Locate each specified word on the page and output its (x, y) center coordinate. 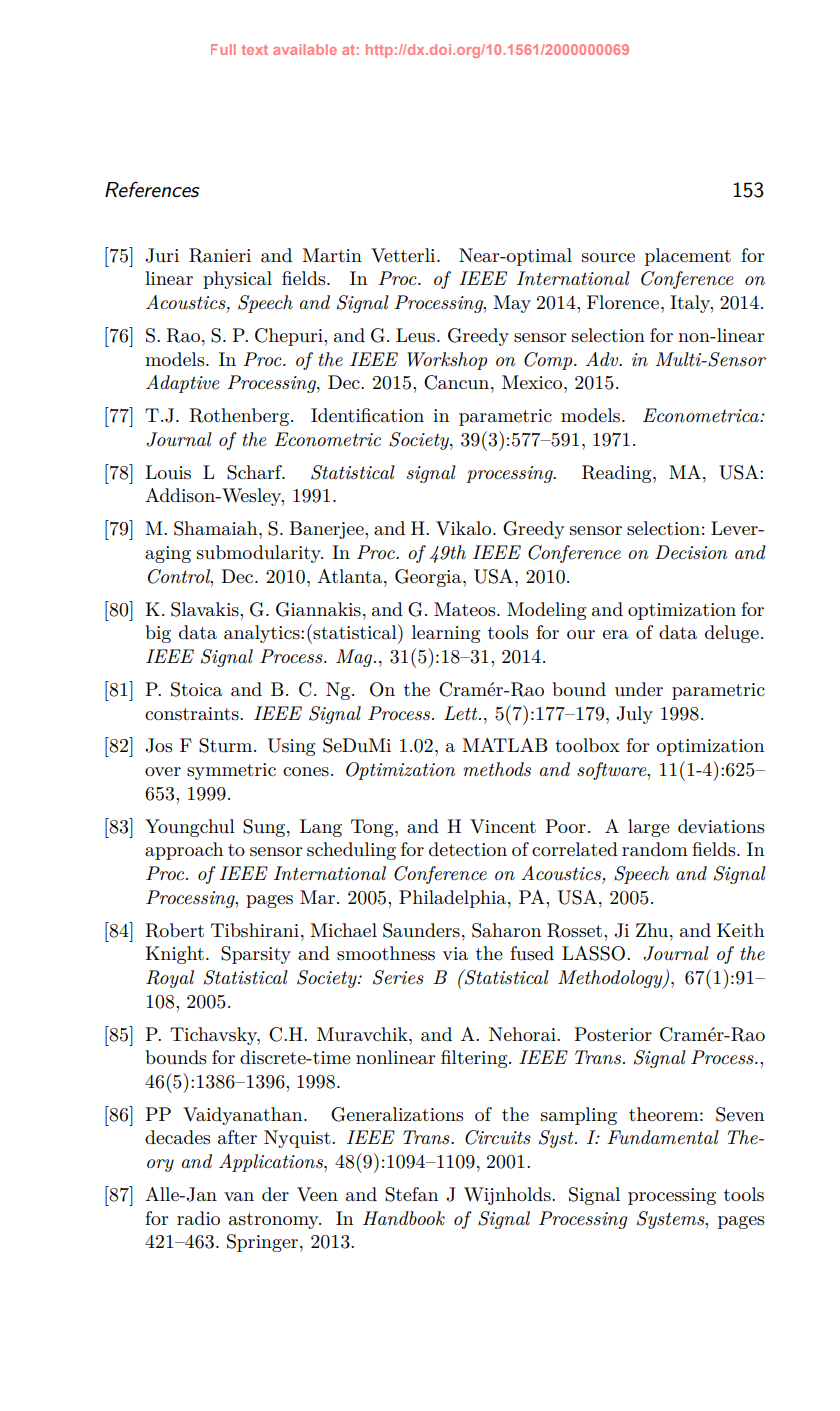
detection (468, 849)
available (305, 49)
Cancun (458, 382)
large (649, 828)
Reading (618, 474)
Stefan (411, 1194)
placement (688, 257)
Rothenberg (239, 417)
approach (184, 851)
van (239, 1196)
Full (223, 49)
